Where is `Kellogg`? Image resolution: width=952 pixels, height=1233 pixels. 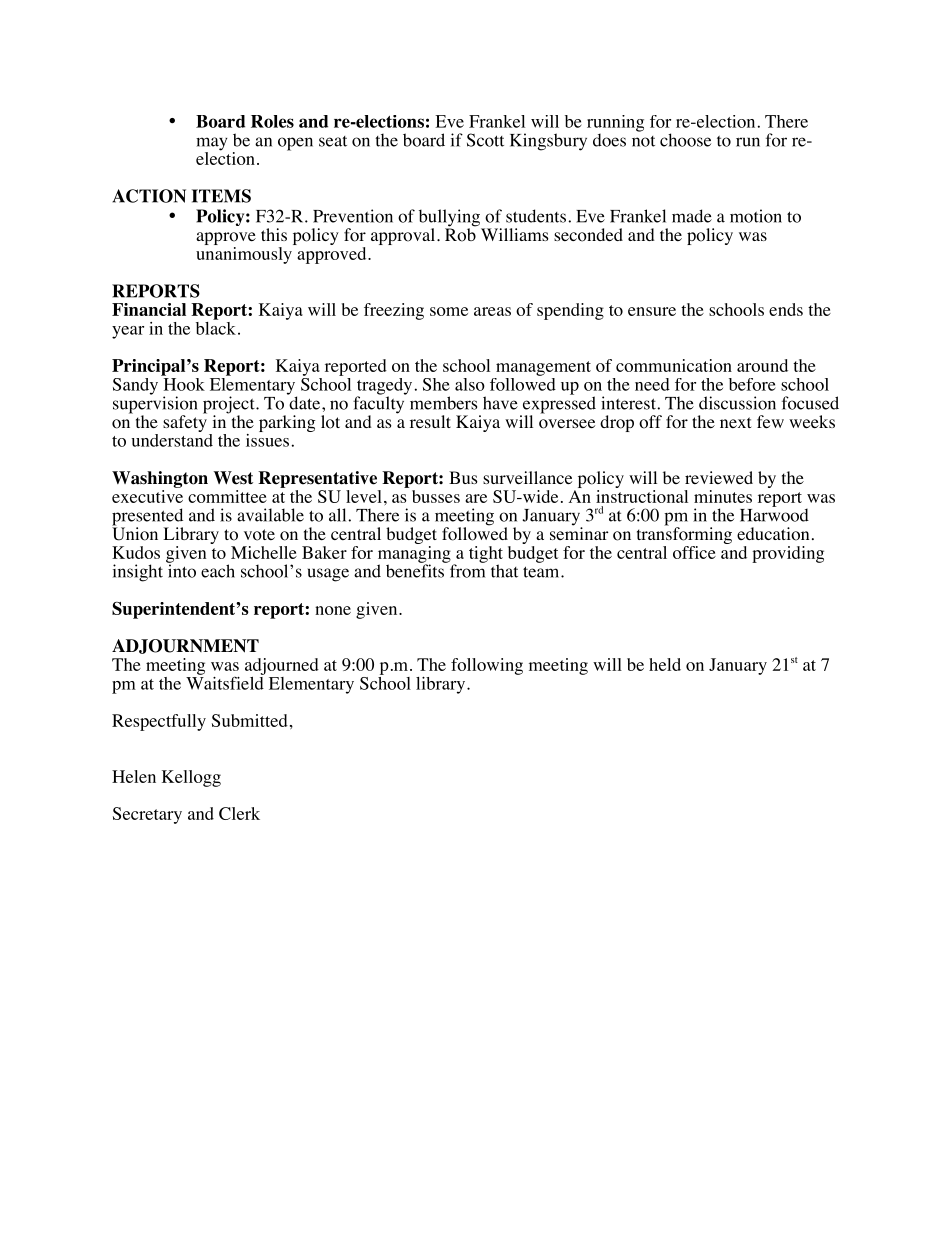 Kellogg is located at coordinates (191, 778).
